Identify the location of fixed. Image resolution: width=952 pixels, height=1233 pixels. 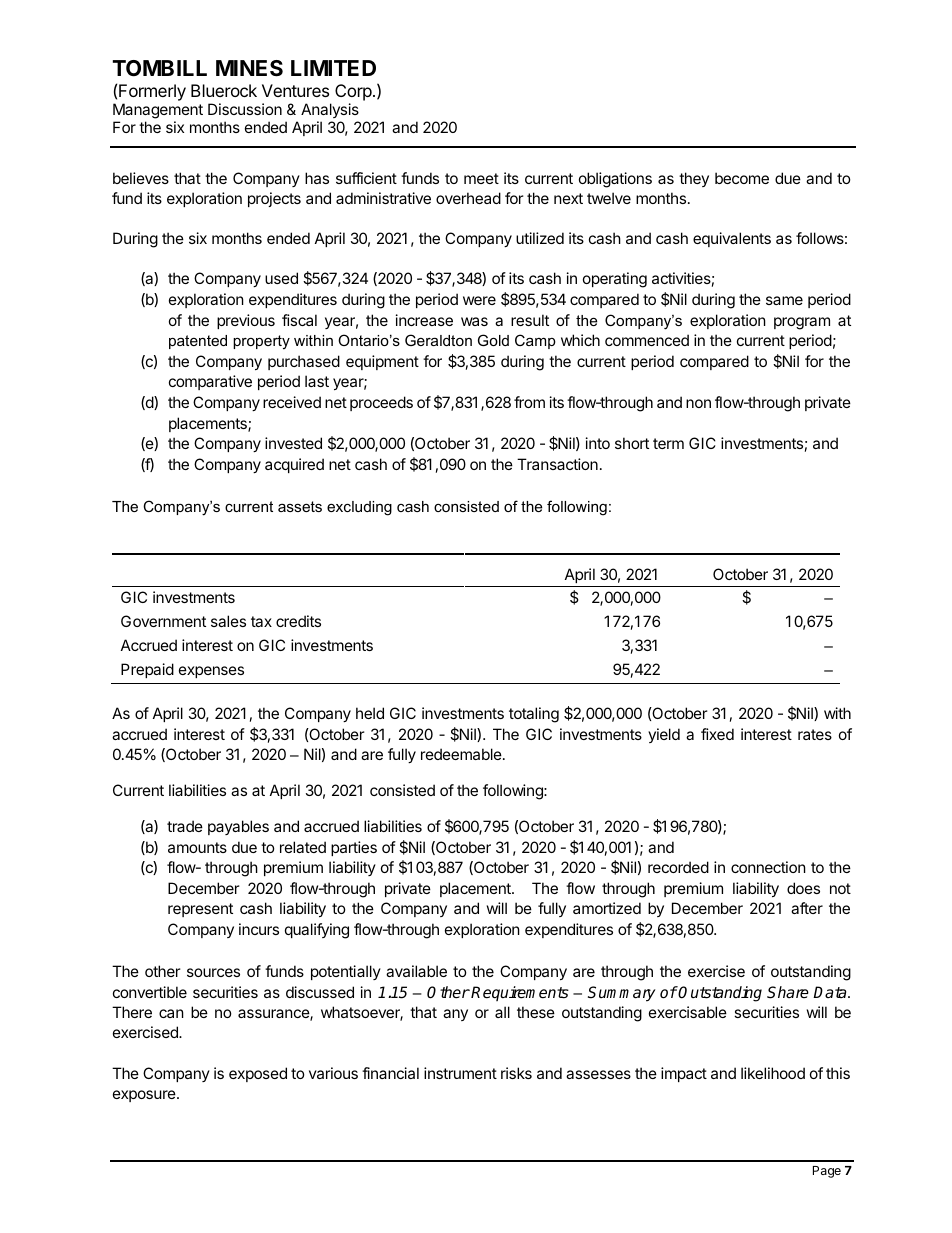
(717, 734).
